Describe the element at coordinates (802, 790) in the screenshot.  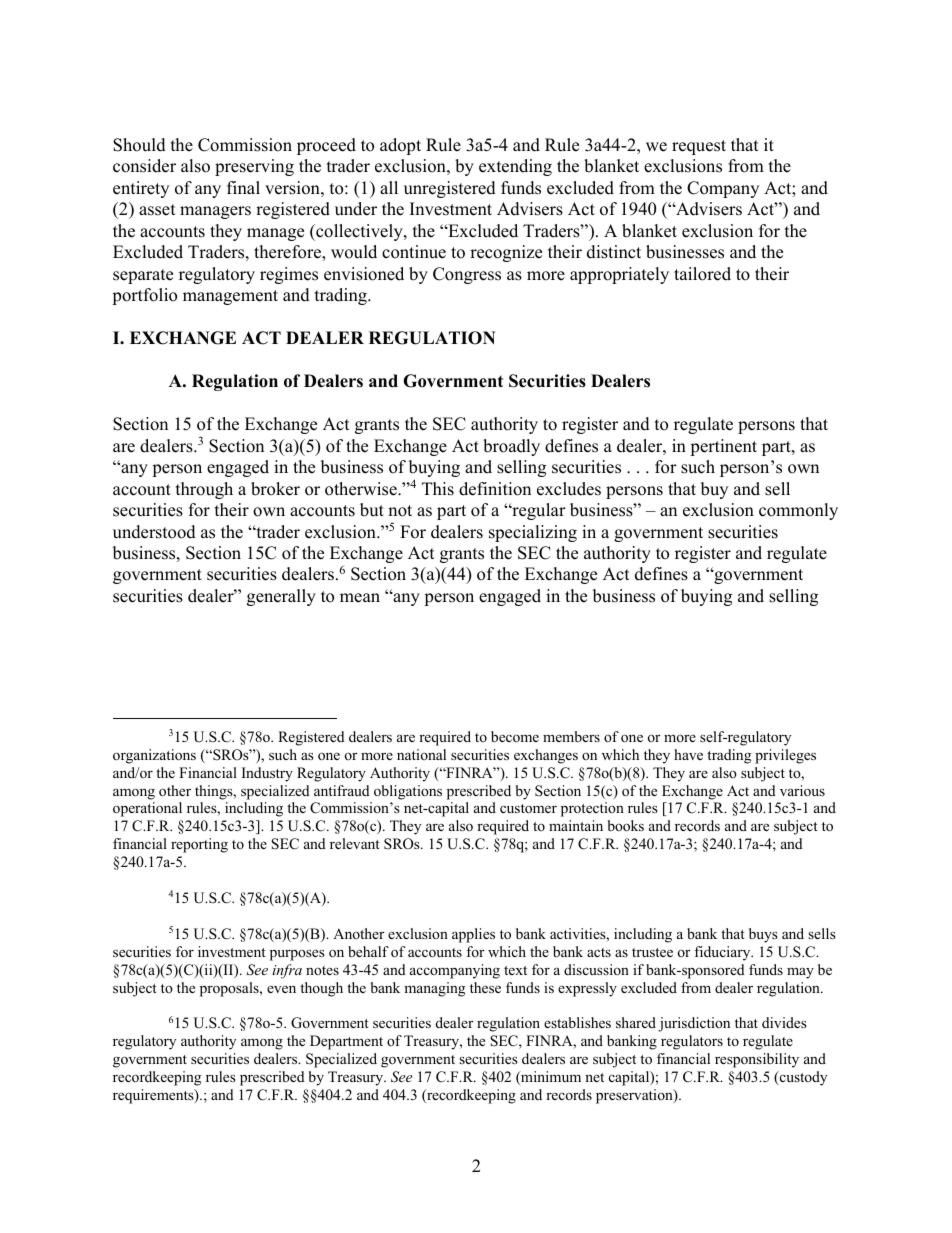
I see `various` at that location.
